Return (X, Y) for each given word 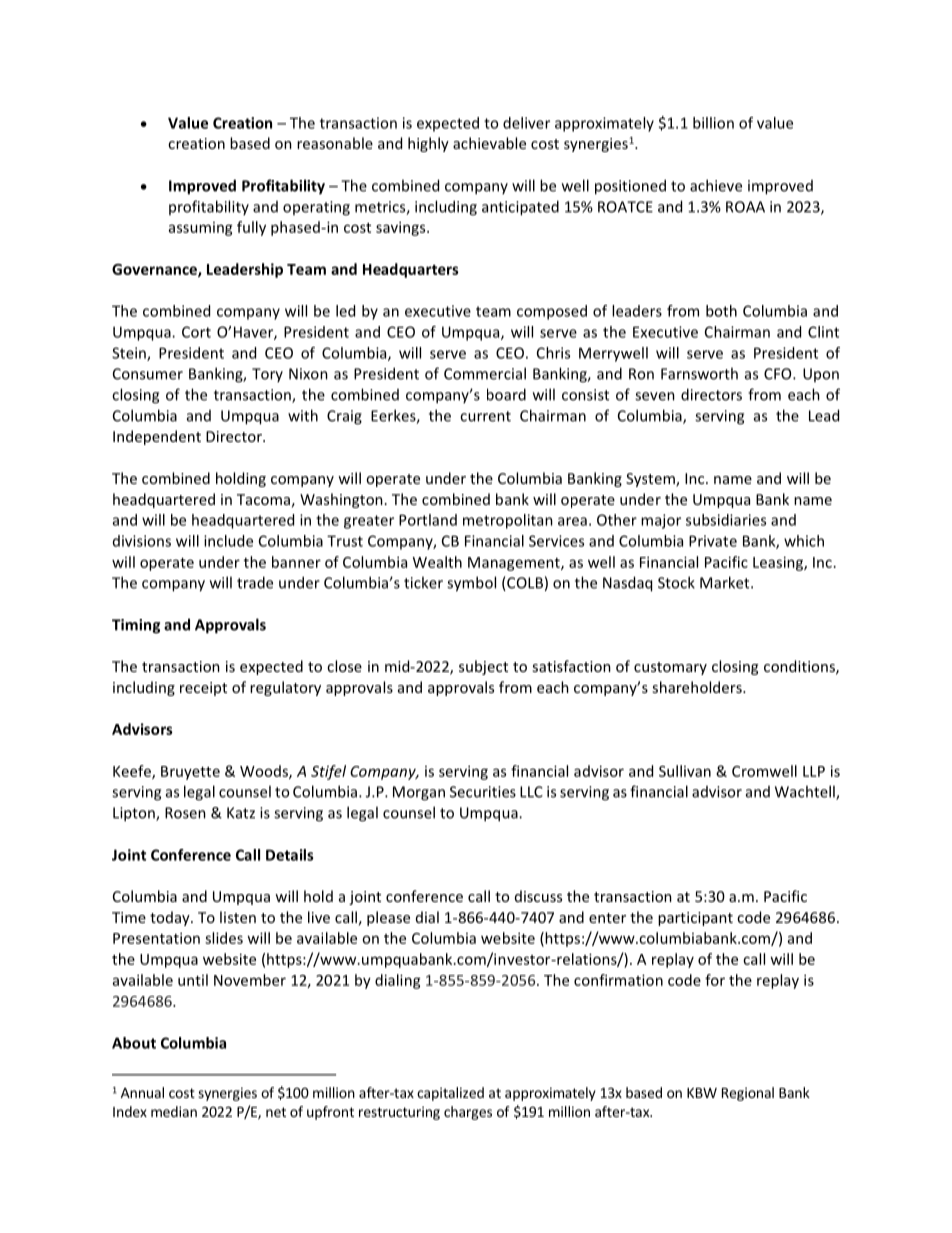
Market (726, 582)
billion (713, 123)
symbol (471, 584)
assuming (201, 229)
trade (255, 582)
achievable (489, 143)
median (174, 1111)
